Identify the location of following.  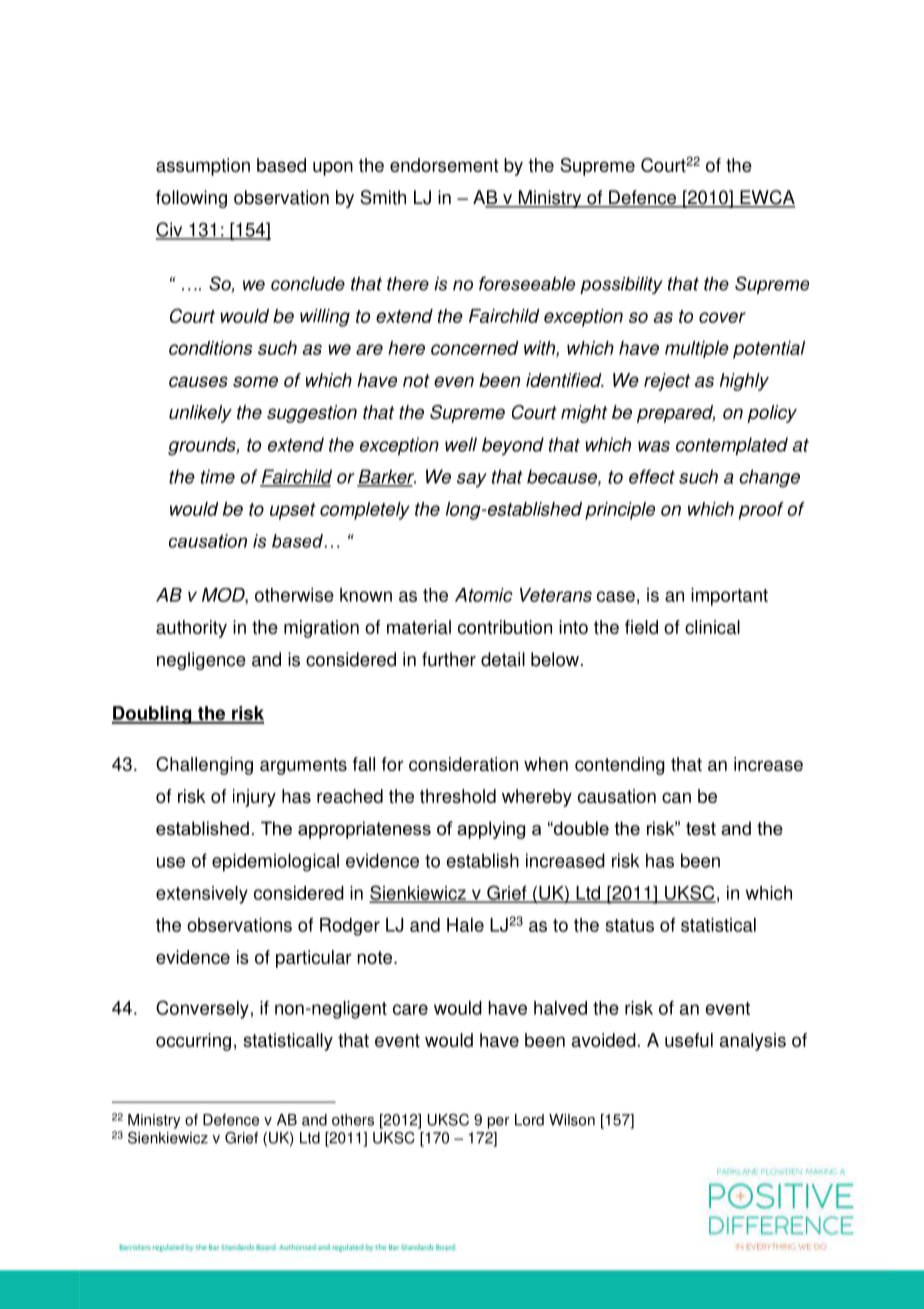
(191, 199).
